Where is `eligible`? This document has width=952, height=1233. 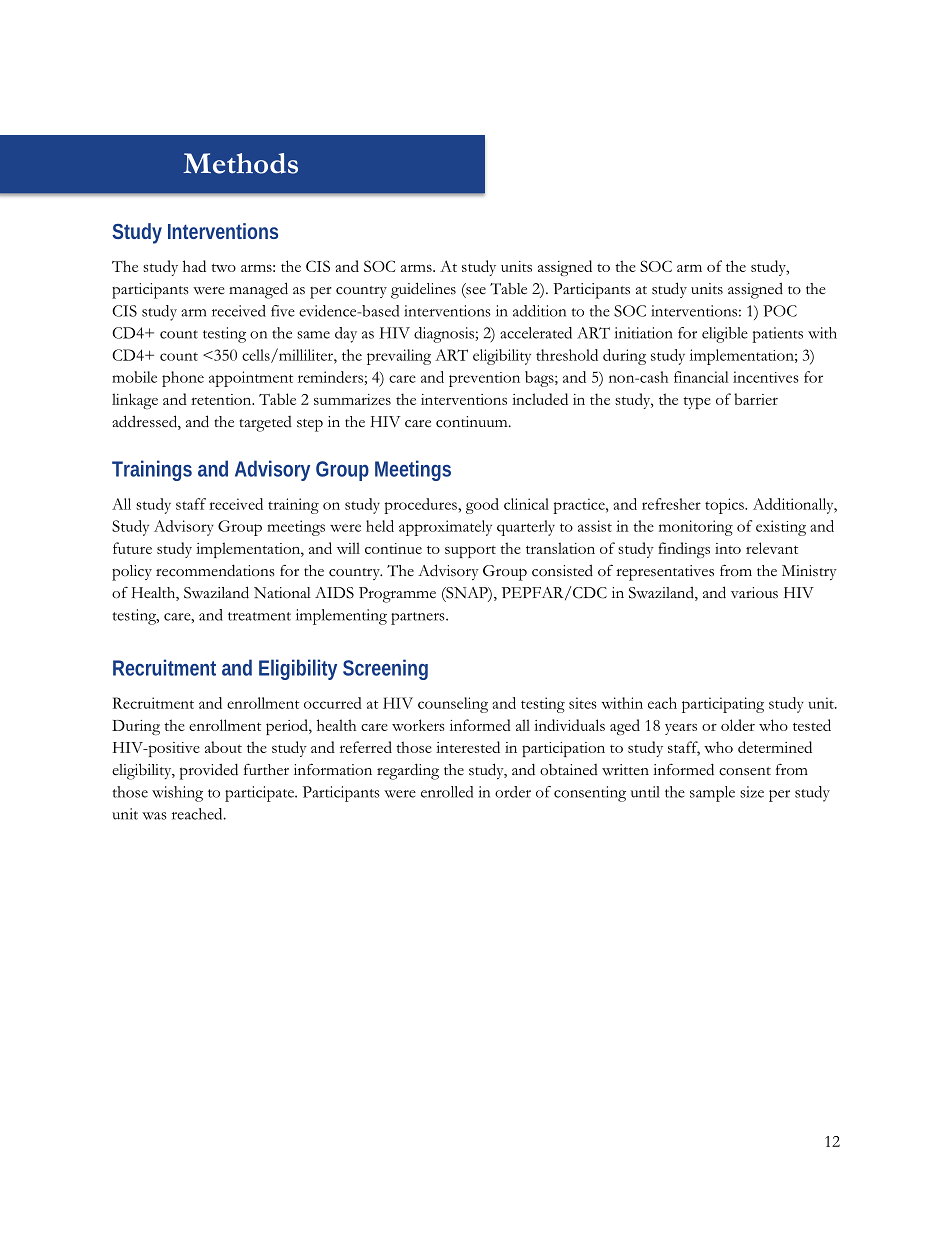
eligible is located at coordinates (725, 335).
